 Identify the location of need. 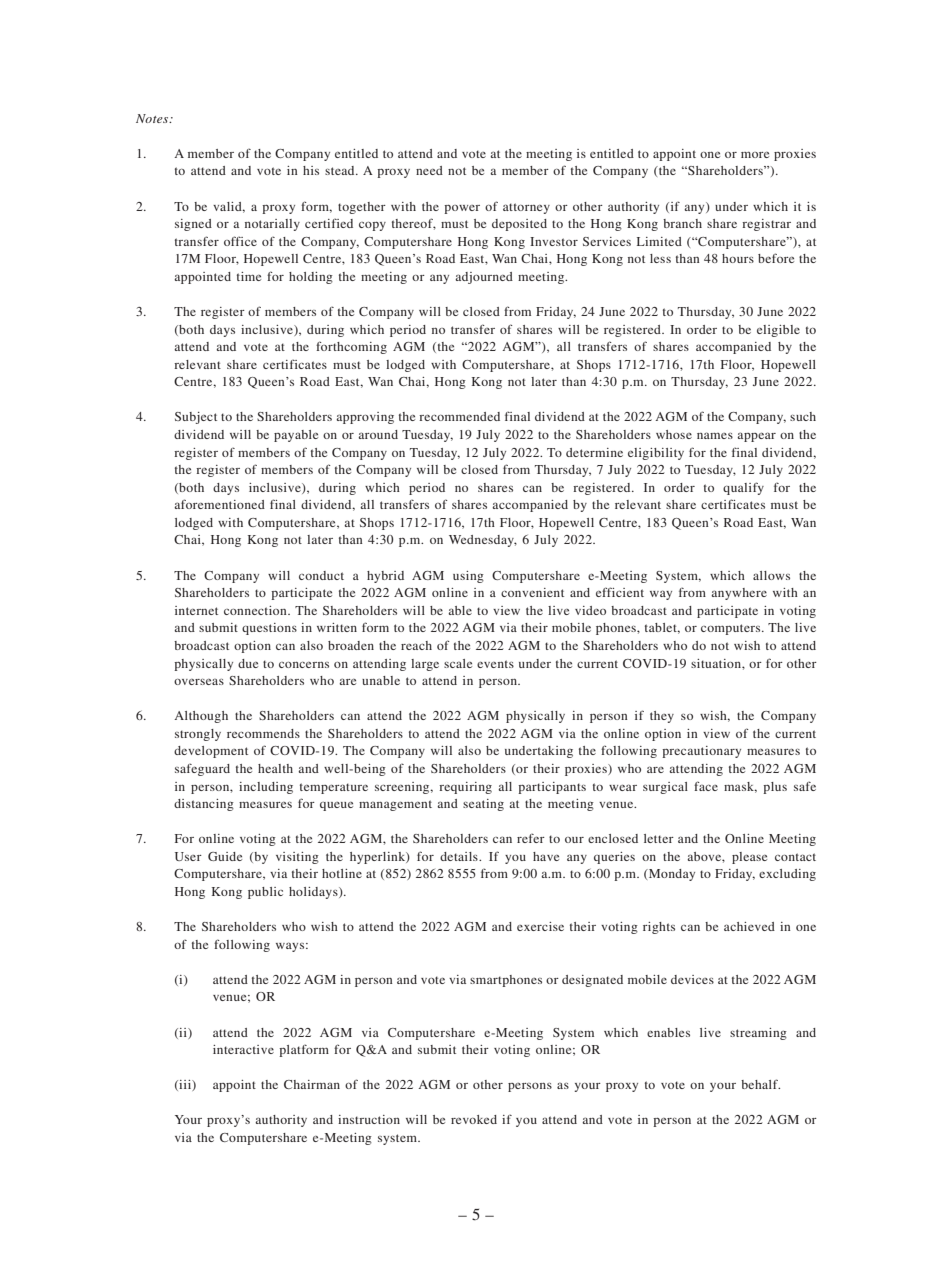
(429, 170).
